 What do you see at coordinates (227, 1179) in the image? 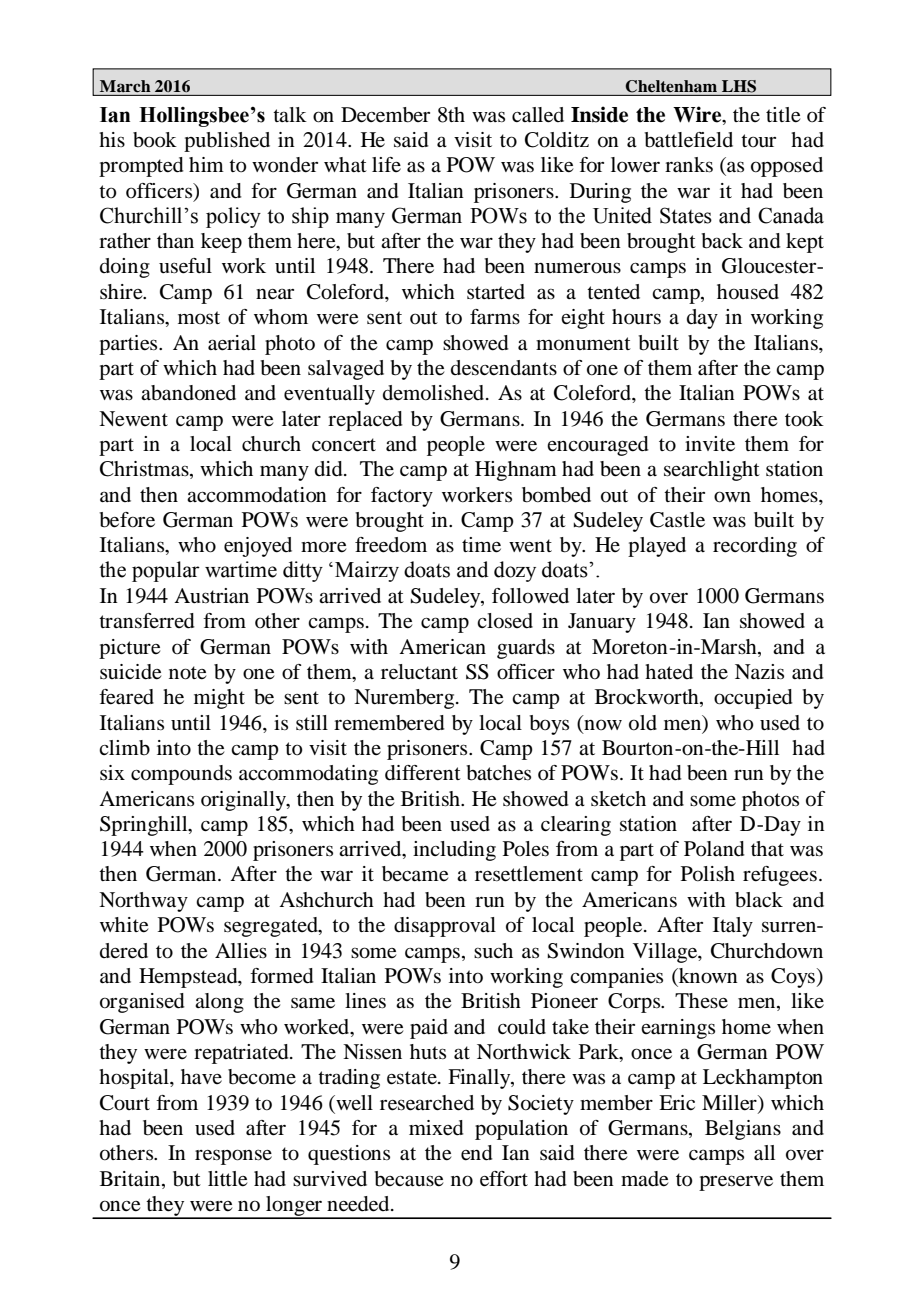
I see `little` at bounding box center [227, 1179].
